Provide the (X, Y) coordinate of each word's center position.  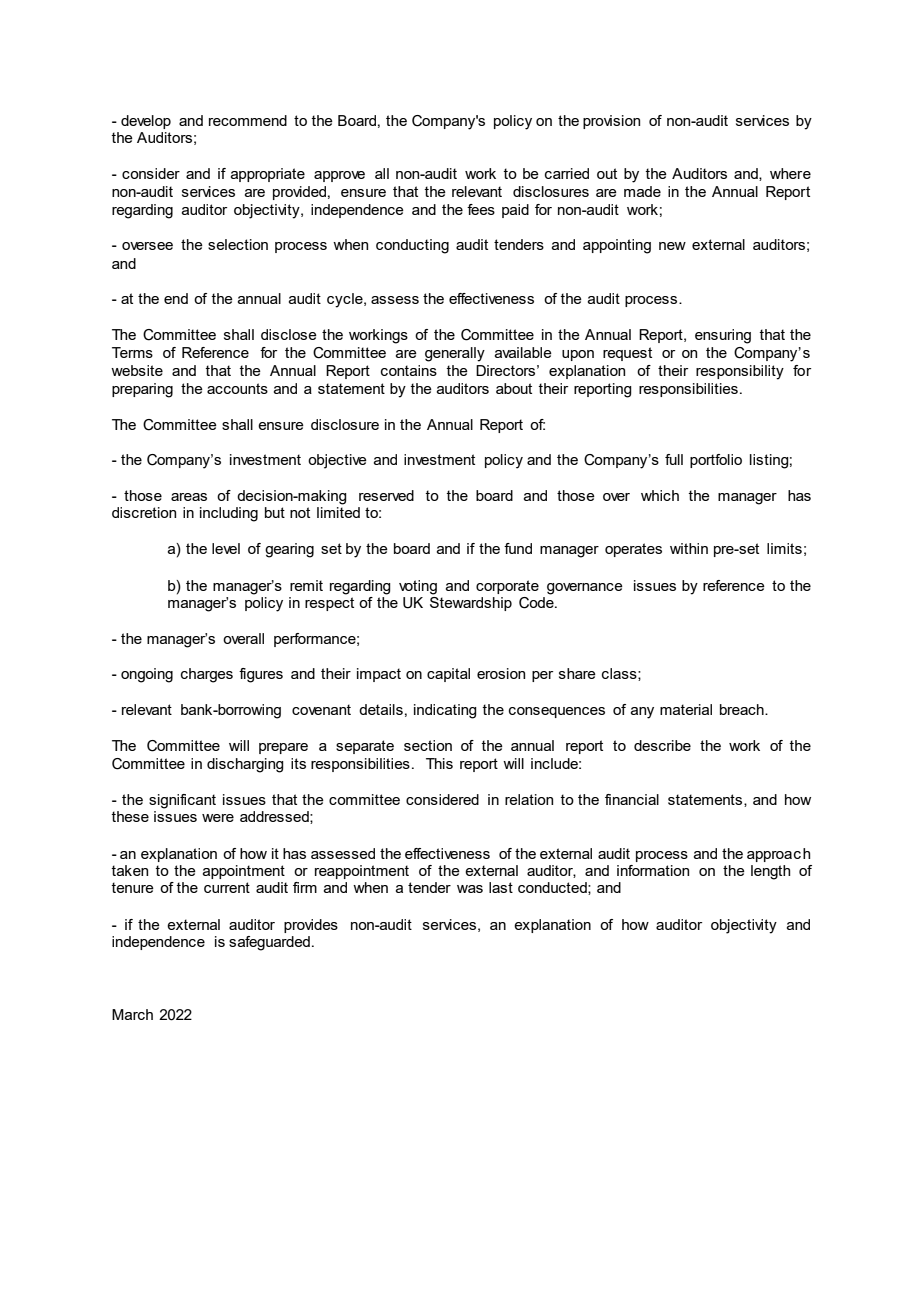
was (470, 889)
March (132, 1014)
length (770, 872)
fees (481, 209)
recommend (248, 120)
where (790, 173)
